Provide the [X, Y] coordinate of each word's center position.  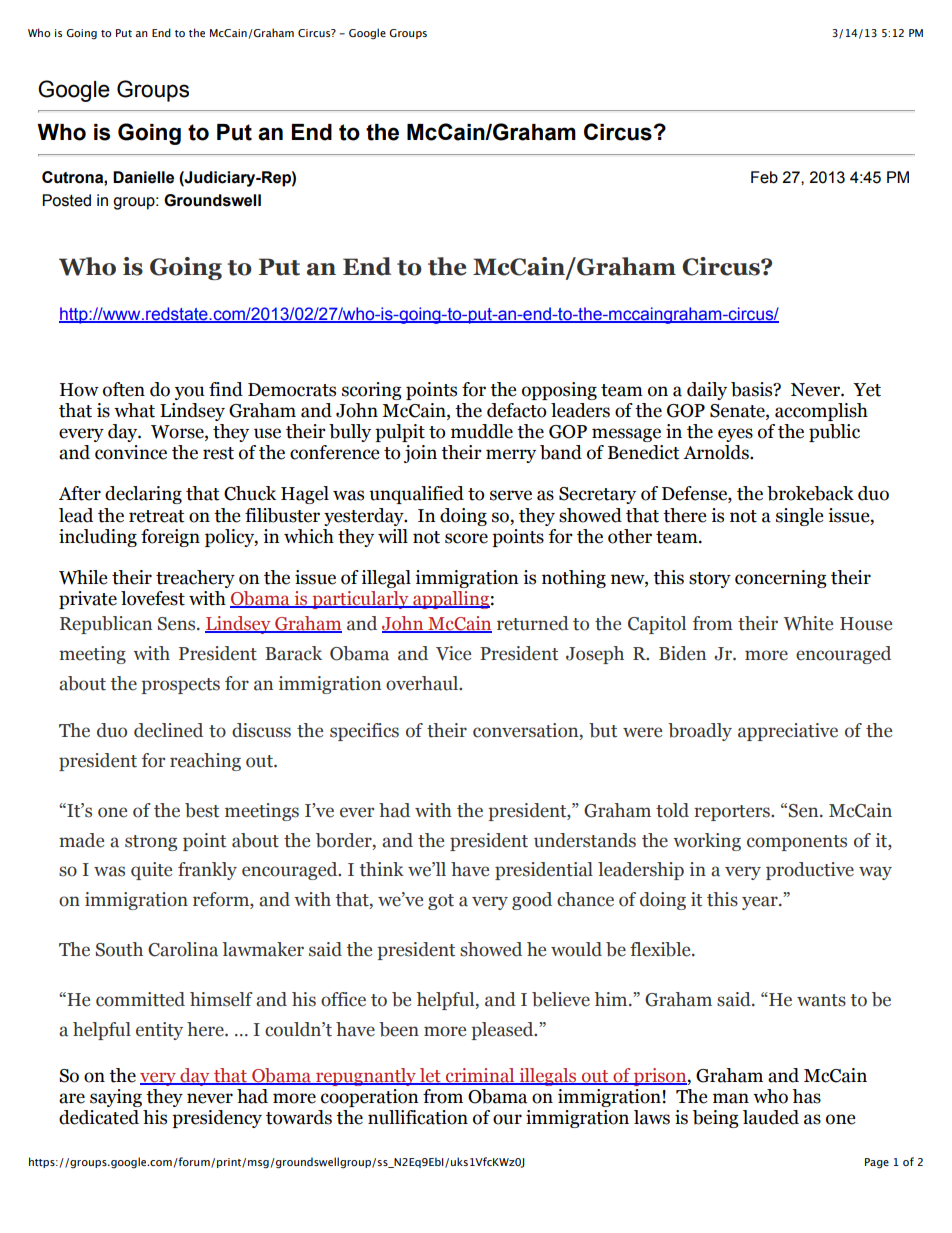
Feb [764, 177]
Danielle [143, 177]
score [466, 538]
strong [151, 843]
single [800, 517]
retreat [157, 516]
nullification [418, 1117]
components [797, 843]
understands [585, 840]
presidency [217, 1119]
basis [753, 389]
